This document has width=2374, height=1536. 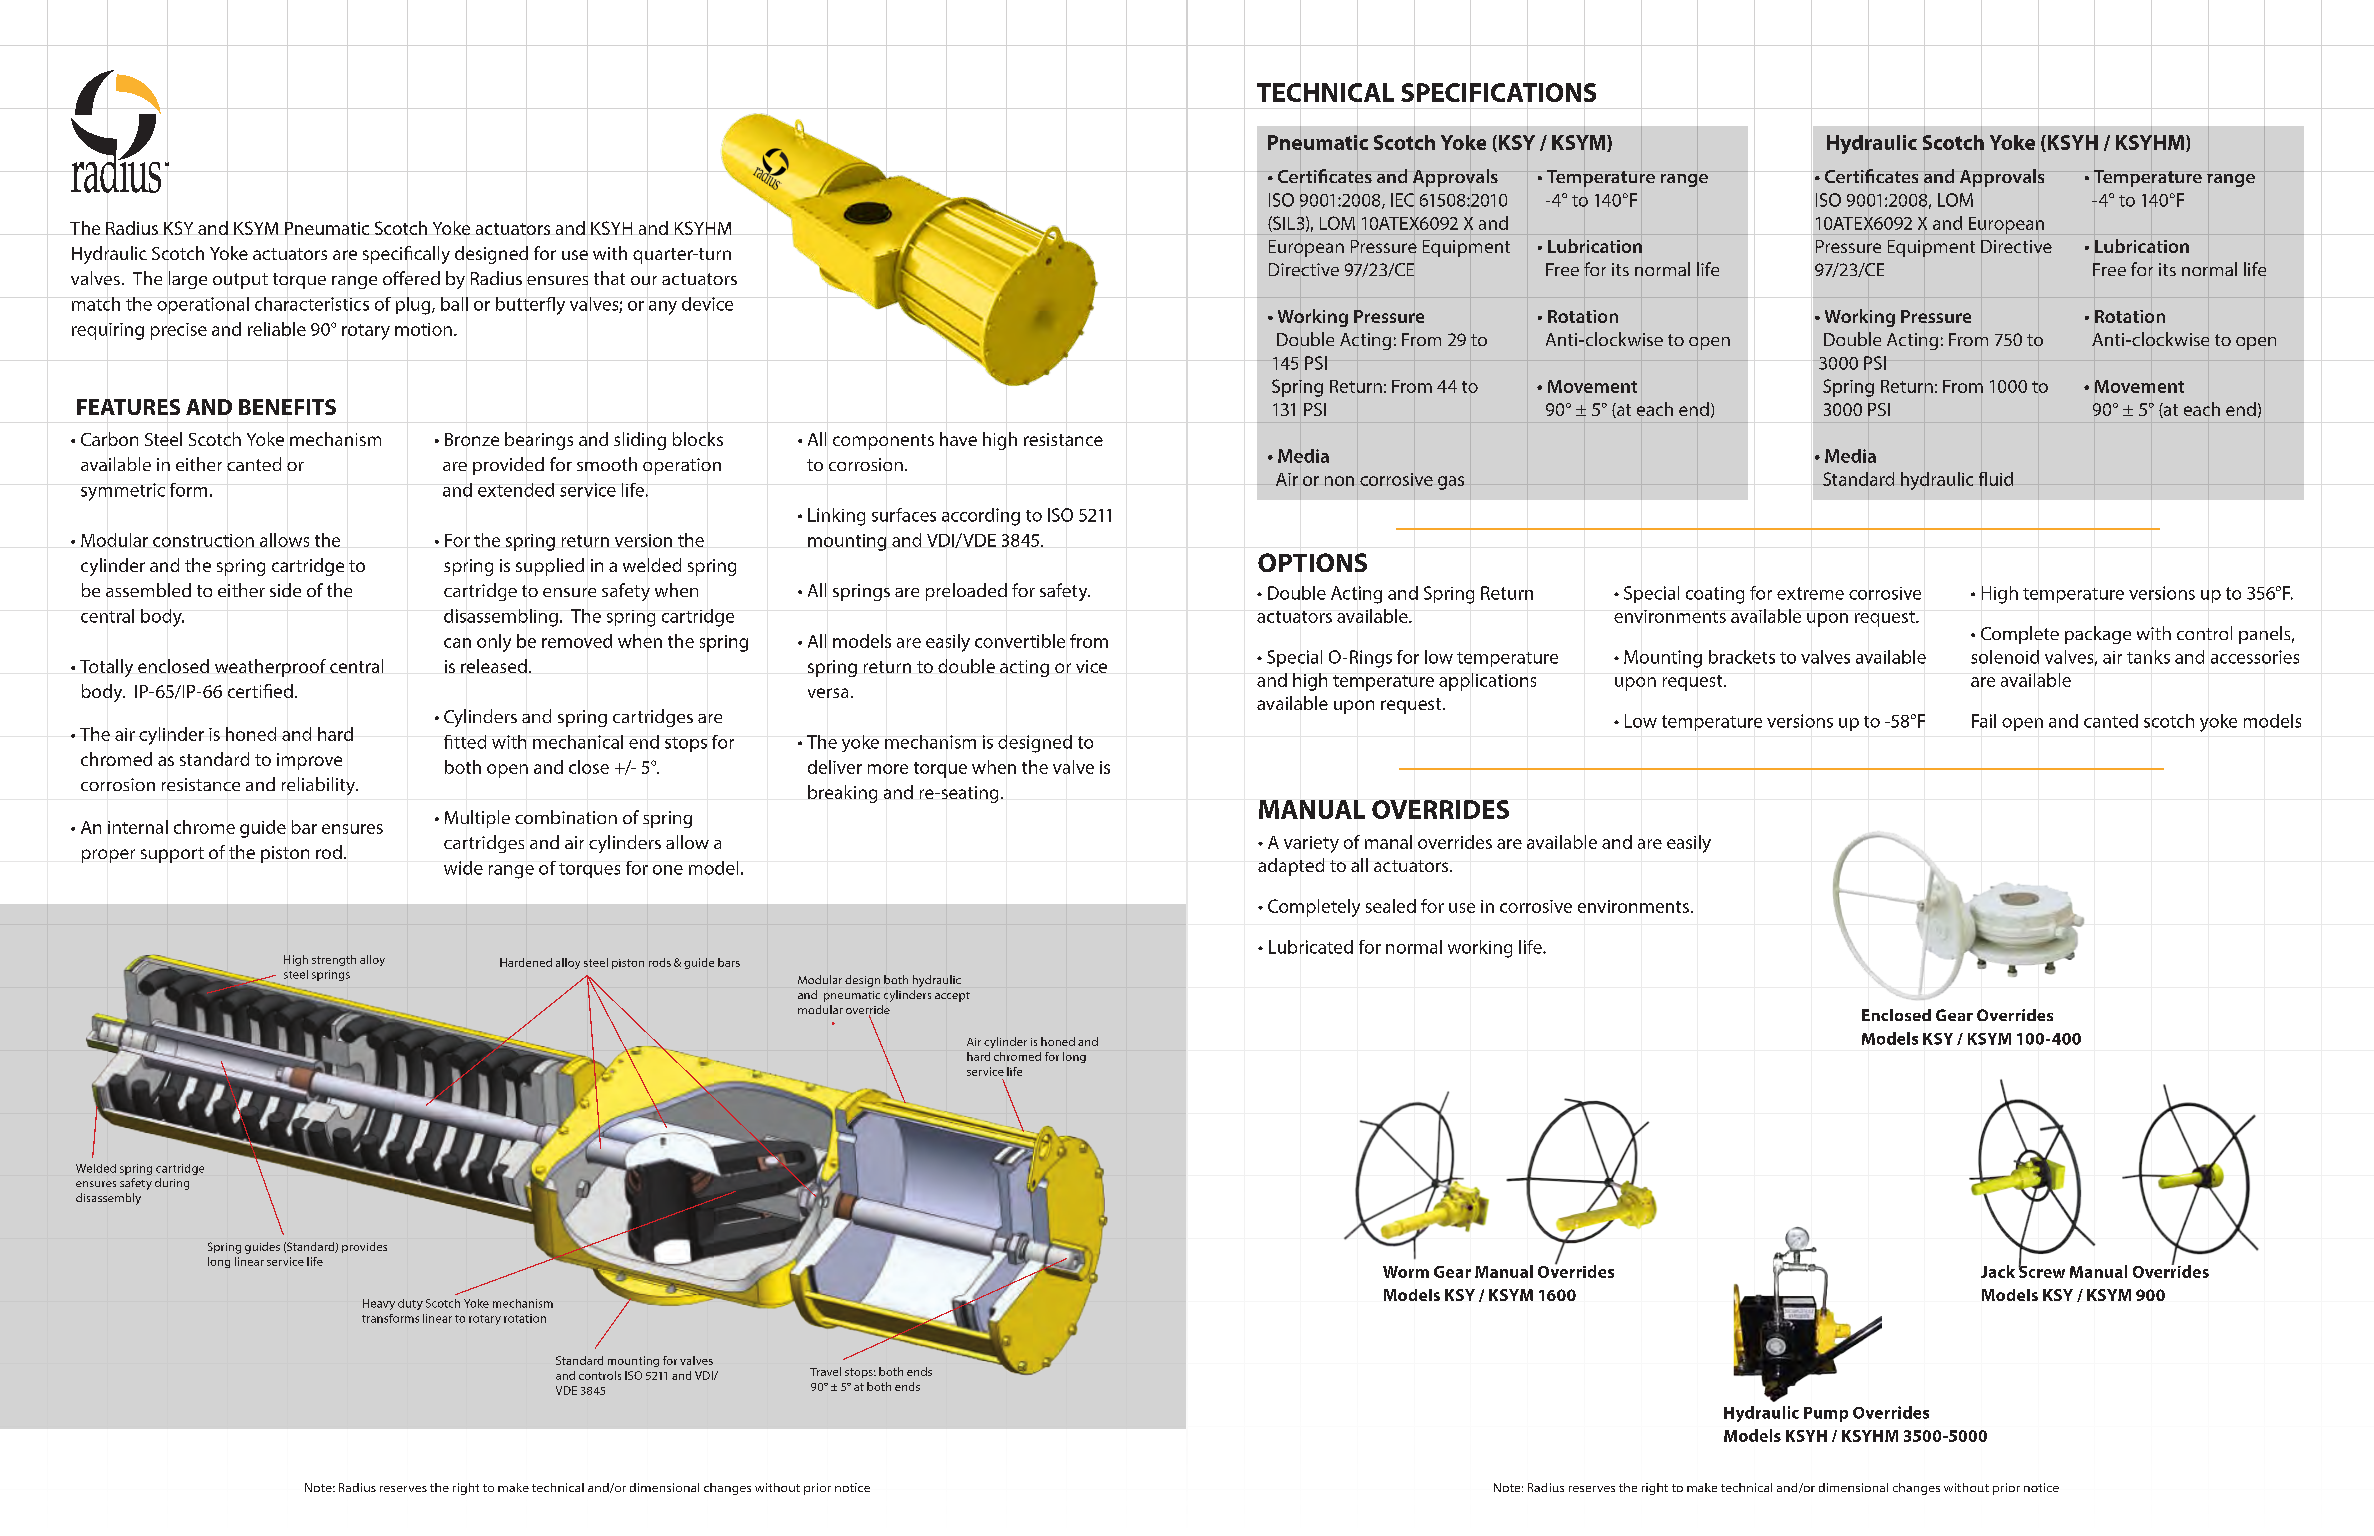 I want to click on IEC, so click(x=1402, y=200).
